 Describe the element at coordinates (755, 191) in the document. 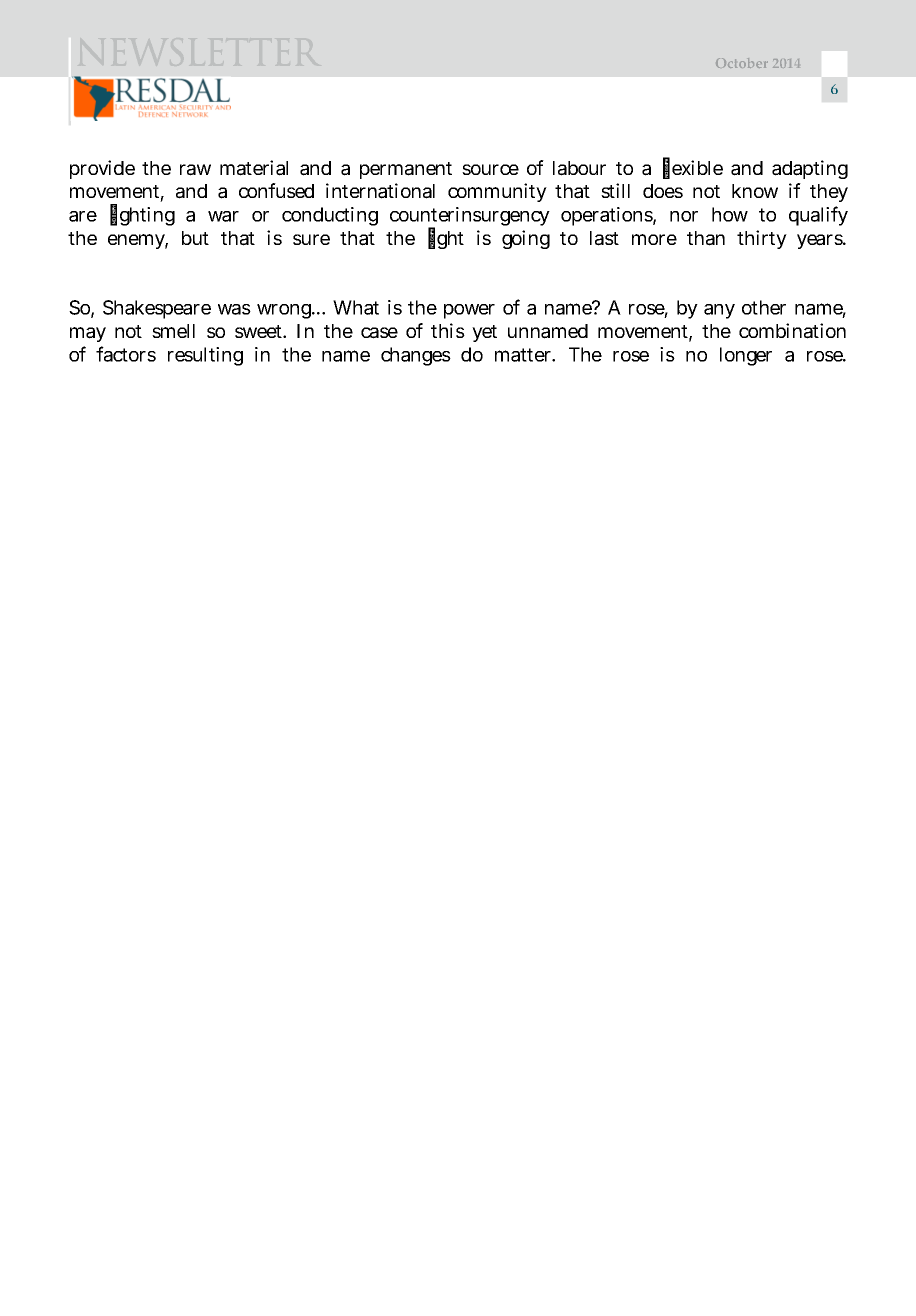

I see `know` at that location.
